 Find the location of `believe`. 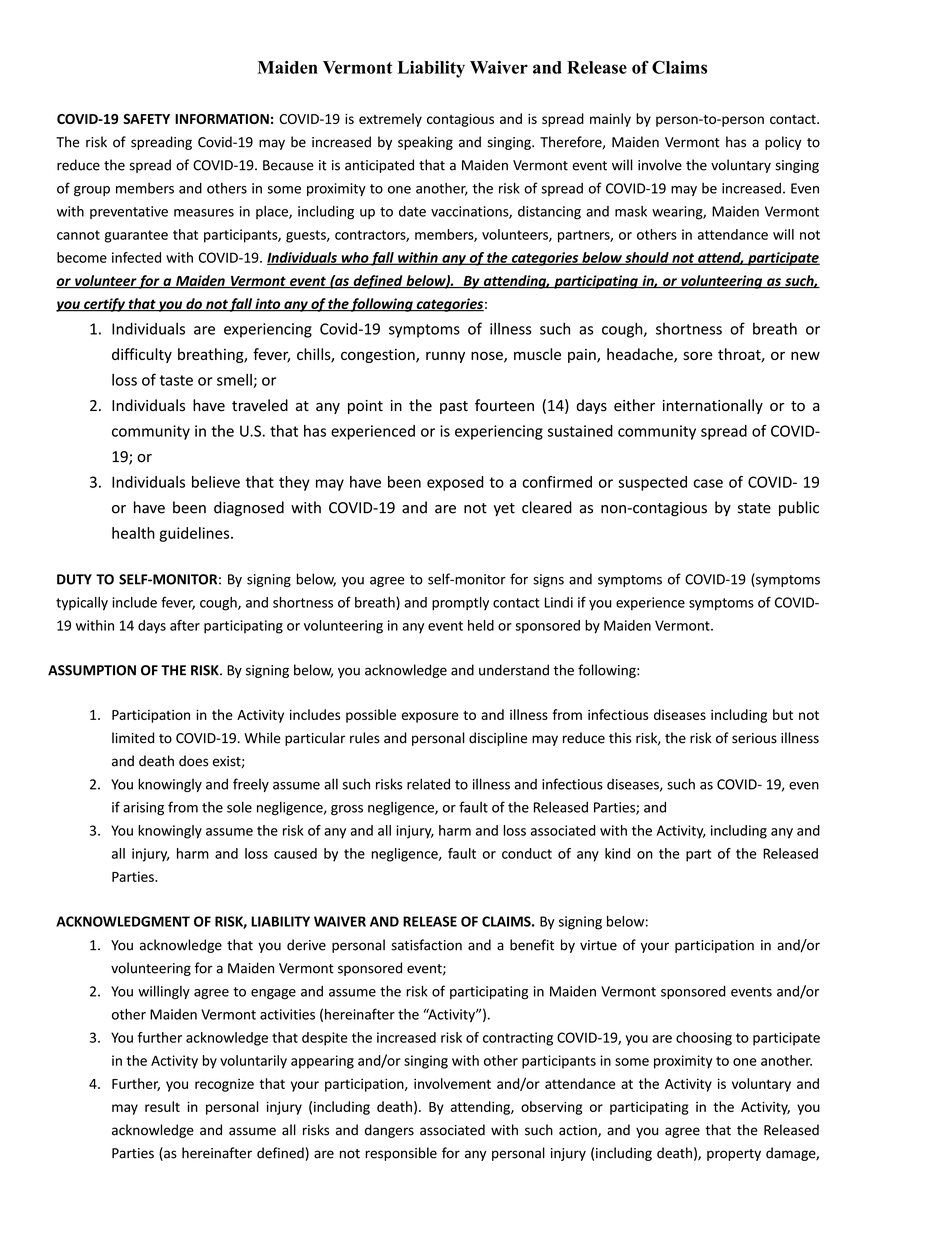

believe is located at coordinates (216, 482).
